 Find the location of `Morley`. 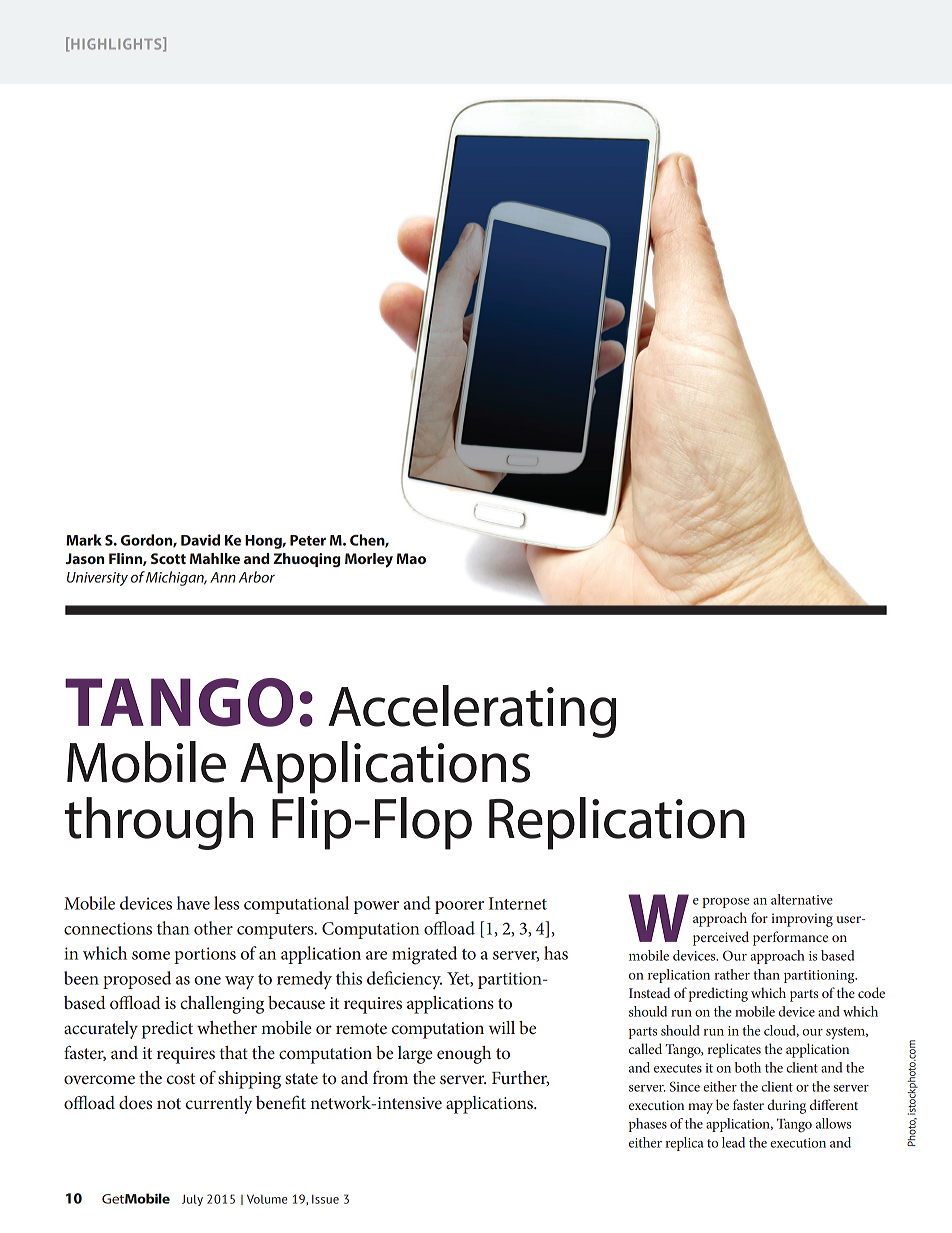

Morley is located at coordinates (369, 560).
